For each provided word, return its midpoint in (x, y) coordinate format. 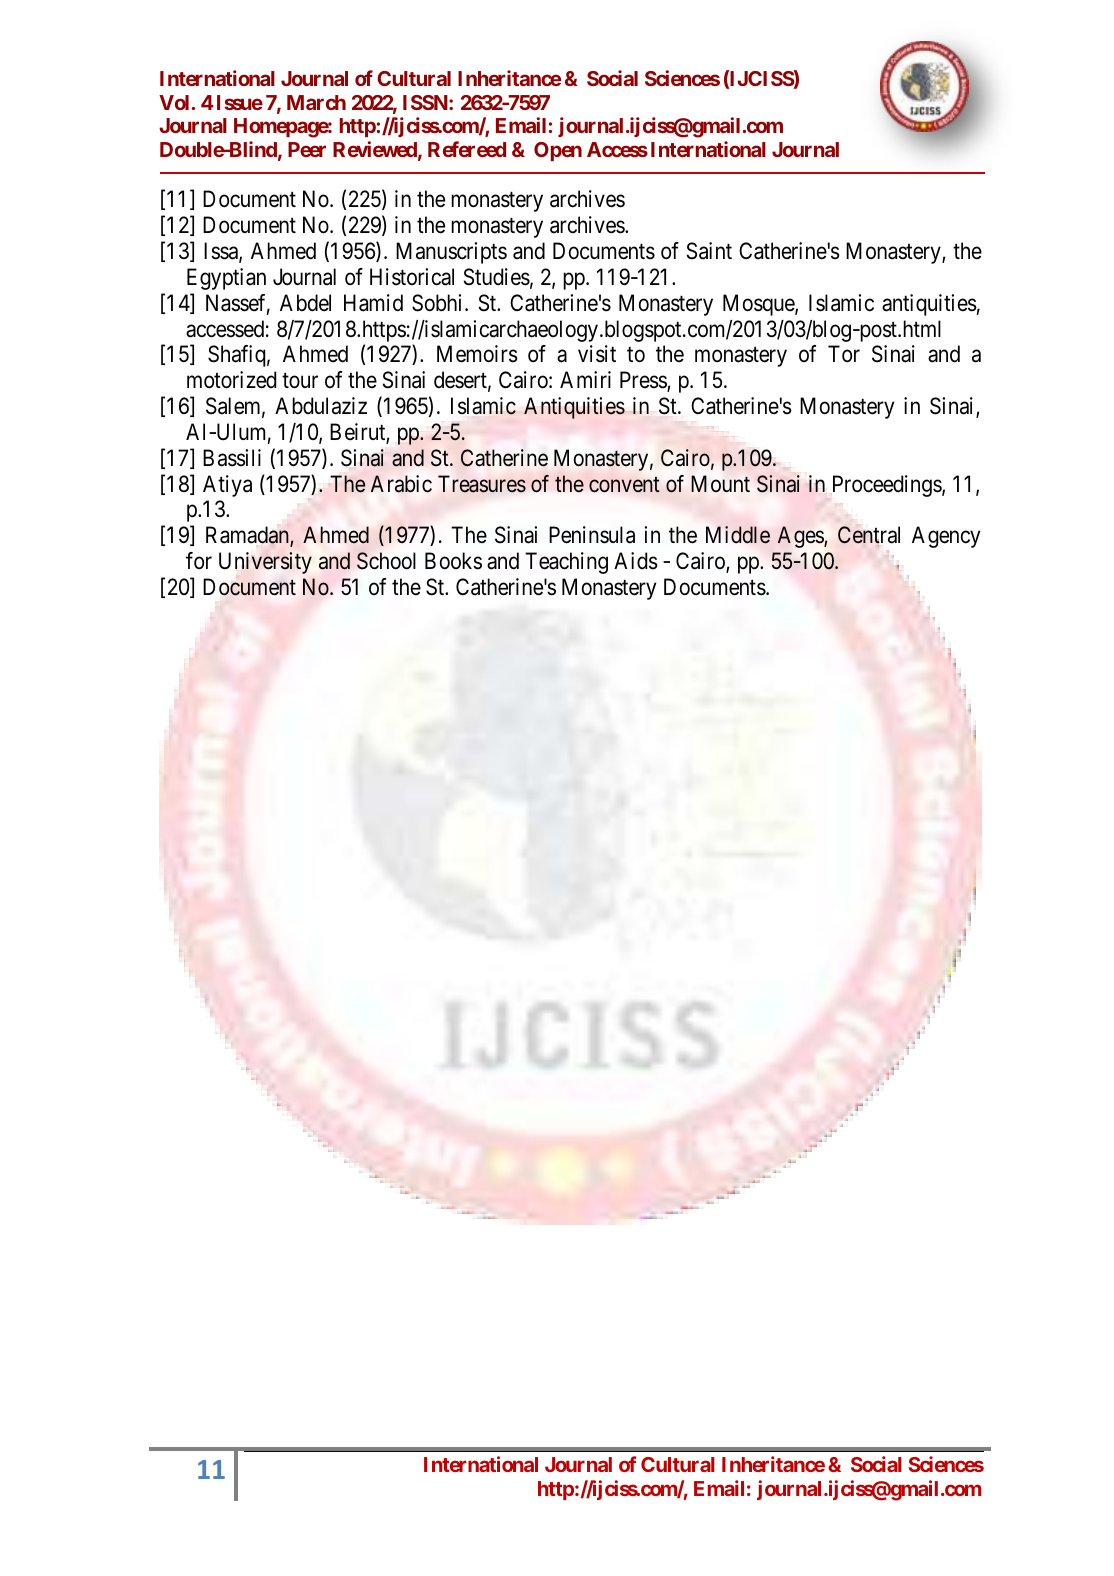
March (316, 102)
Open (558, 151)
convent (624, 485)
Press (644, 381)
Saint (709, 251)
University (265, 563)
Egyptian (226, 279)
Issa (222, 252)
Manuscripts (451, 253)
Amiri (585, 379)
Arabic (401, 484)
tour (300, 381)
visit (597, 354)
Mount (720, 483)
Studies (497, 277)
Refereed (467, 149)
